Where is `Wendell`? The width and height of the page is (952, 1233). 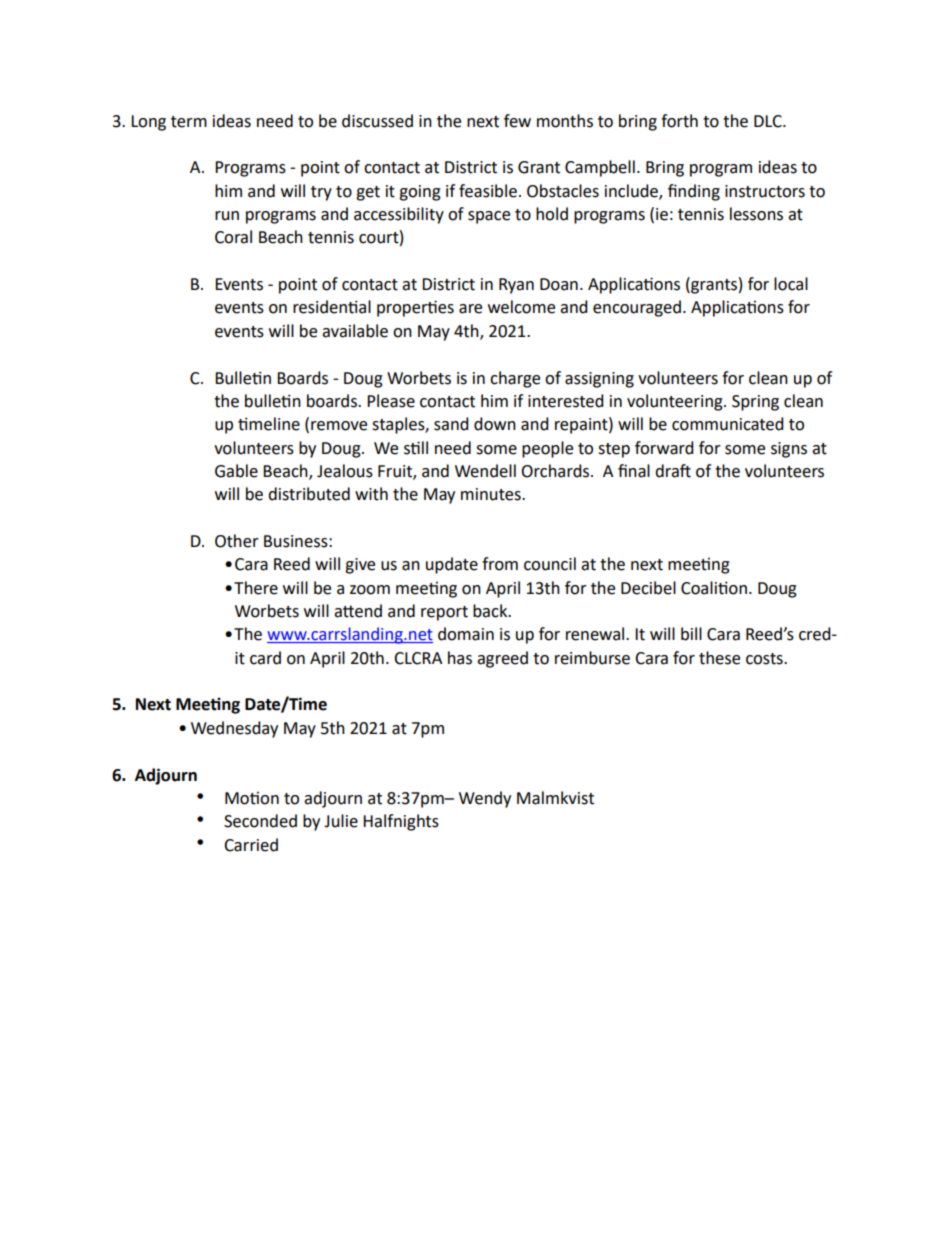
Wendell is located at coordinates (485, 471).
